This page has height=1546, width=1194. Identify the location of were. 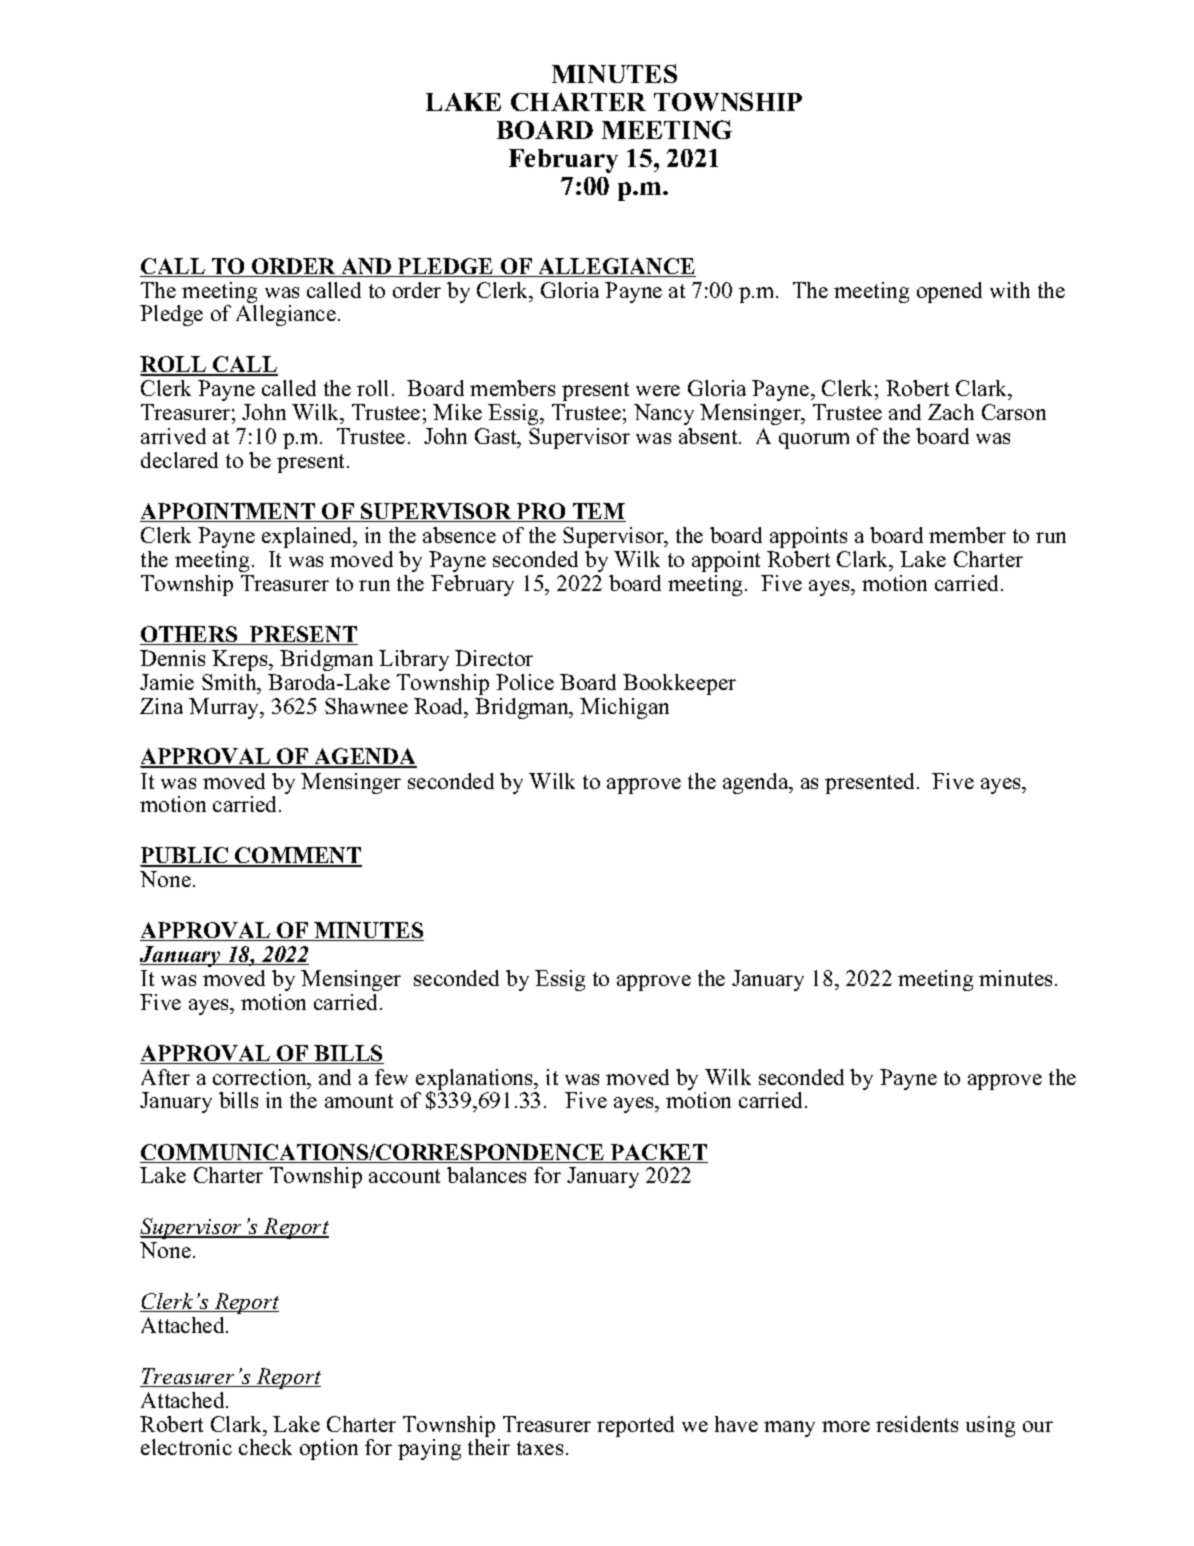
(658, 390).
